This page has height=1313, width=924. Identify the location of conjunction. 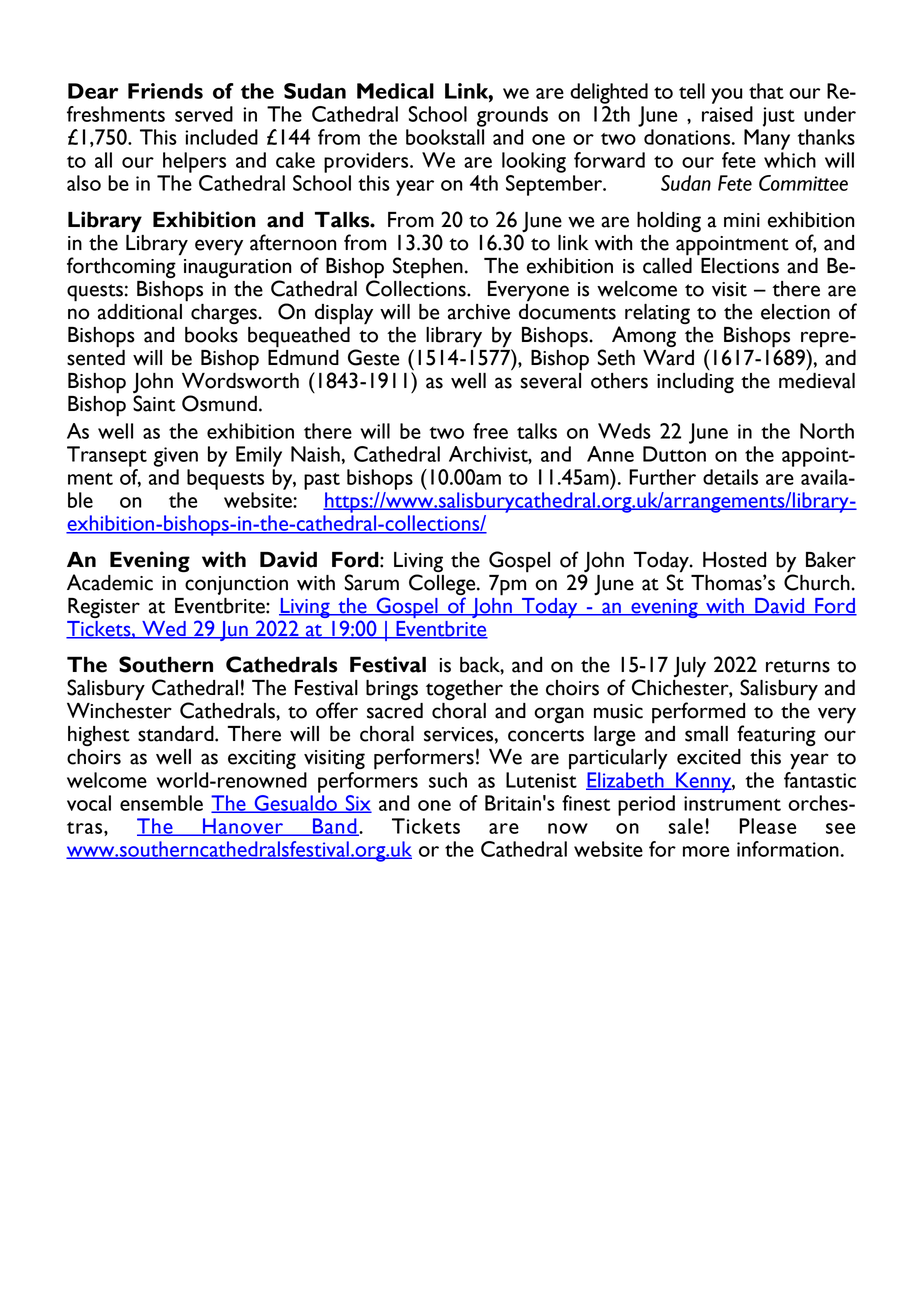
(236, 585).
